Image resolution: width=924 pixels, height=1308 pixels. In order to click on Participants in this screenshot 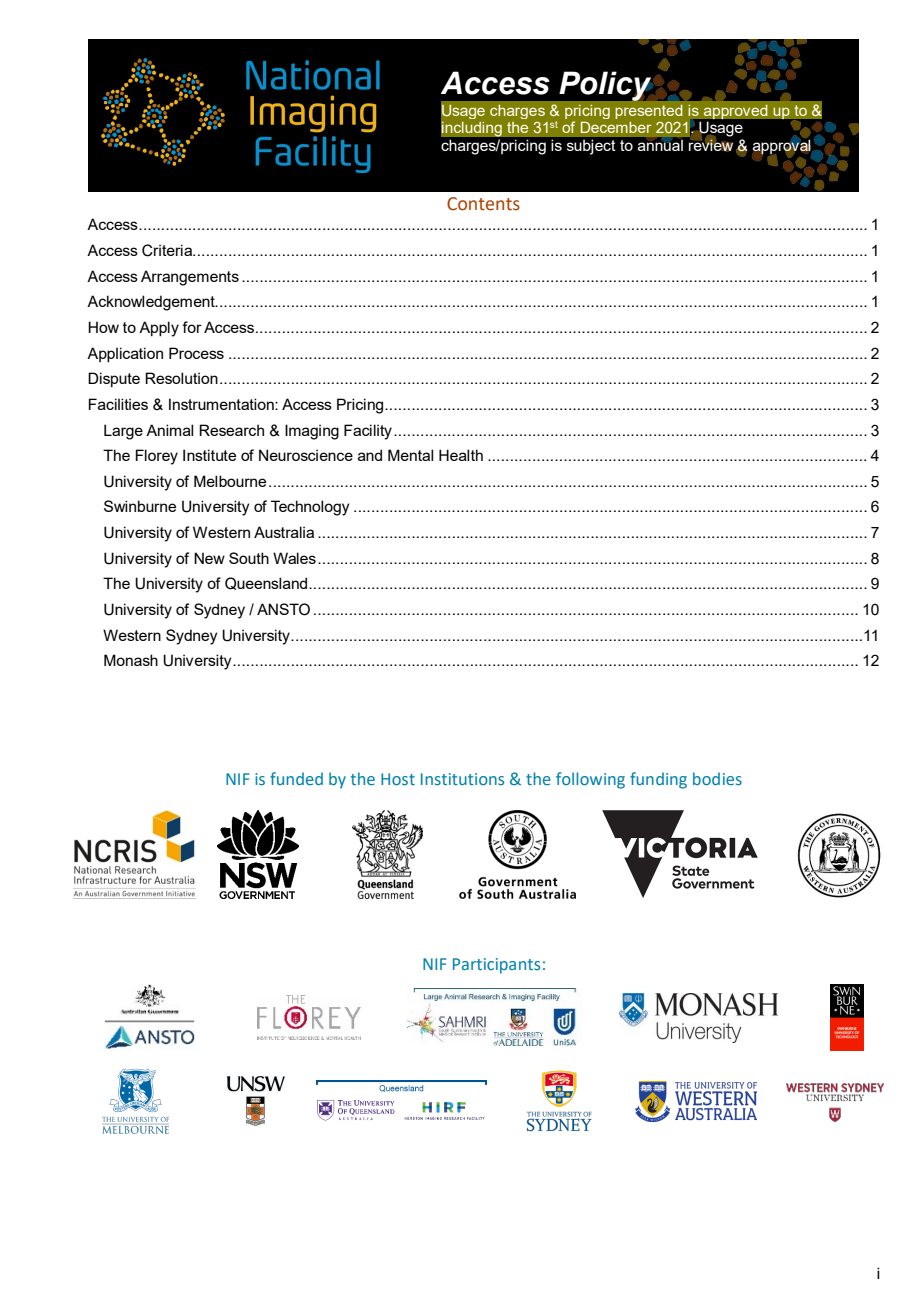, I will do `click(496, 966)`.
